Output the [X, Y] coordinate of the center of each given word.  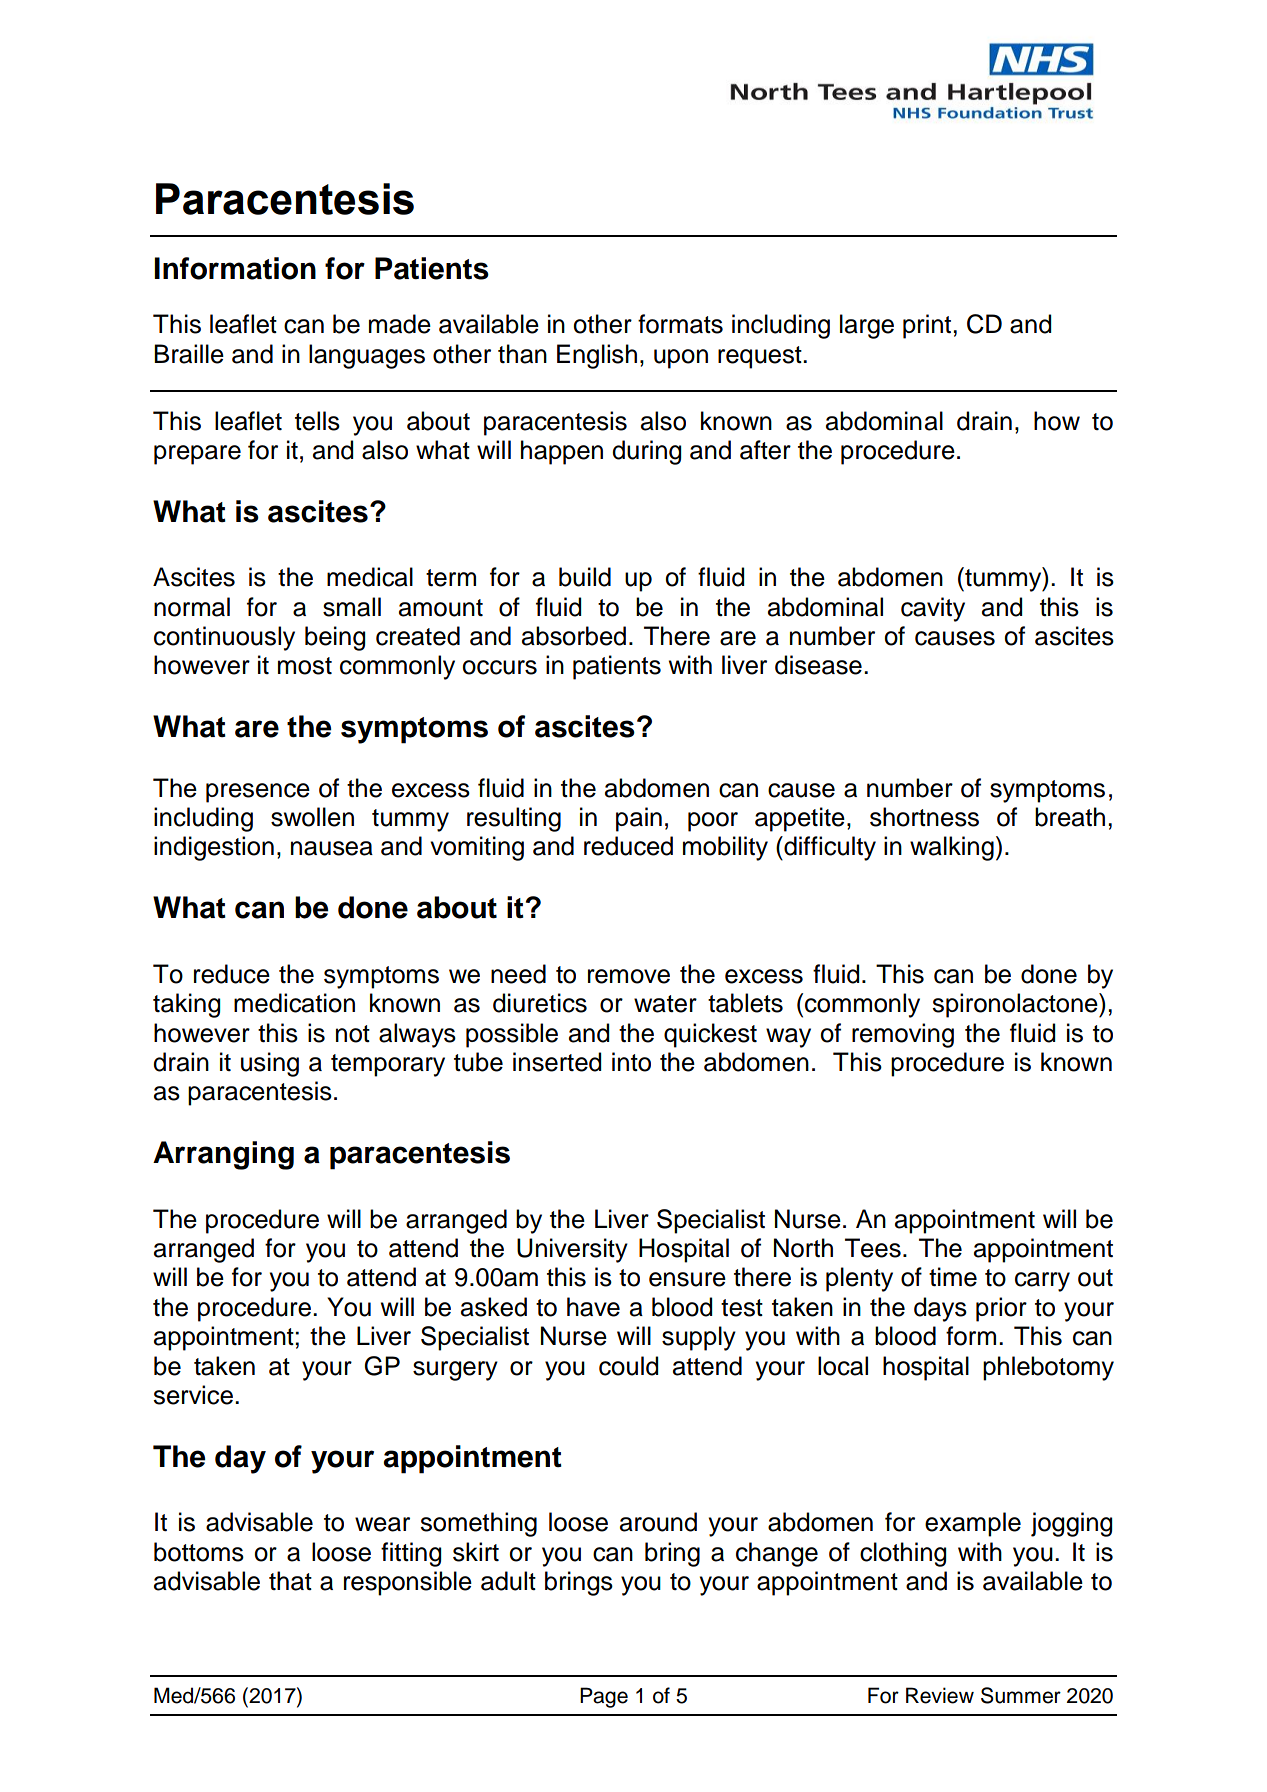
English [597, 356]
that [290, 1581]
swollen [312, 817]
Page [604, 1697]
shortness [924, 817]
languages [367, 356]
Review [940, 1695]
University [572, 1250]
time [953, 1277]
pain [639, 819]
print [928, 326]
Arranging [223, 1155]
